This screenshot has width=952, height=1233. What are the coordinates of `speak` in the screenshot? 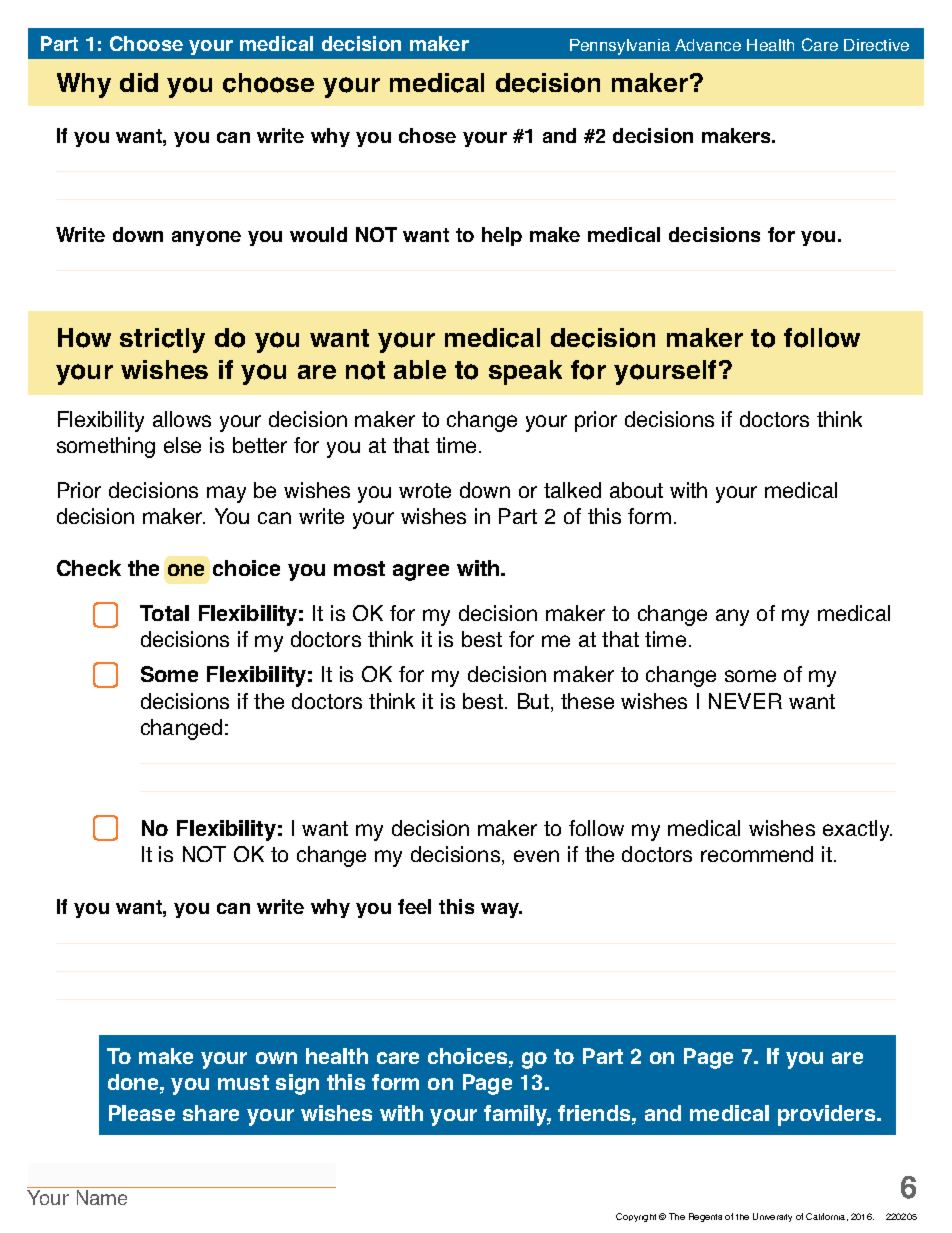 It's located at (525, 372).
